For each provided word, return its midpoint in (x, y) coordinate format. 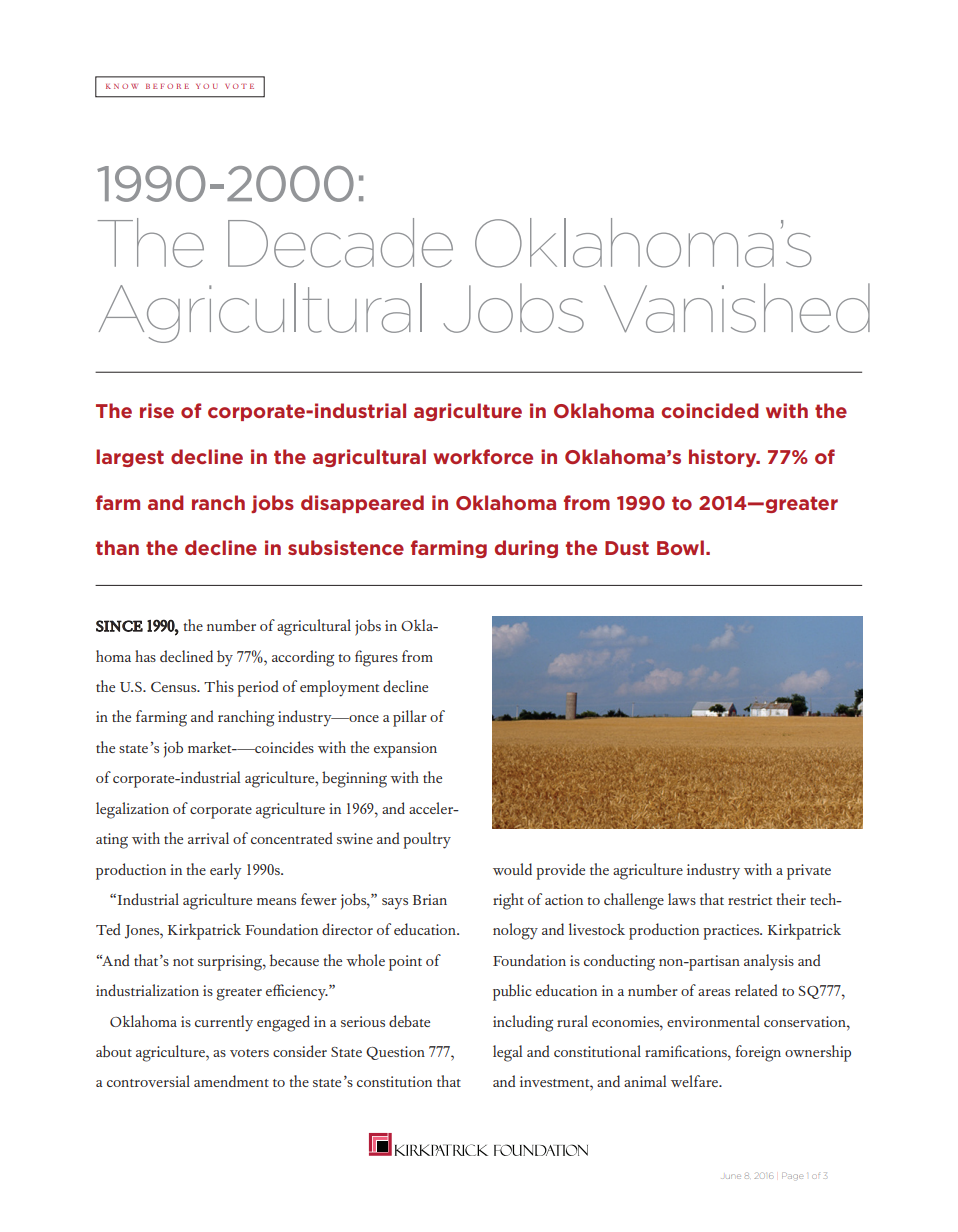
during (526, 549)
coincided (710, 410)
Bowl (682, 547)
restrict (750, 899)
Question (395, 1053)
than (117, 547)
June (731, 1176)
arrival (208, 838)
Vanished (737, 308)
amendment (231, 1081)
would (512, 869)
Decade (340, 243)
